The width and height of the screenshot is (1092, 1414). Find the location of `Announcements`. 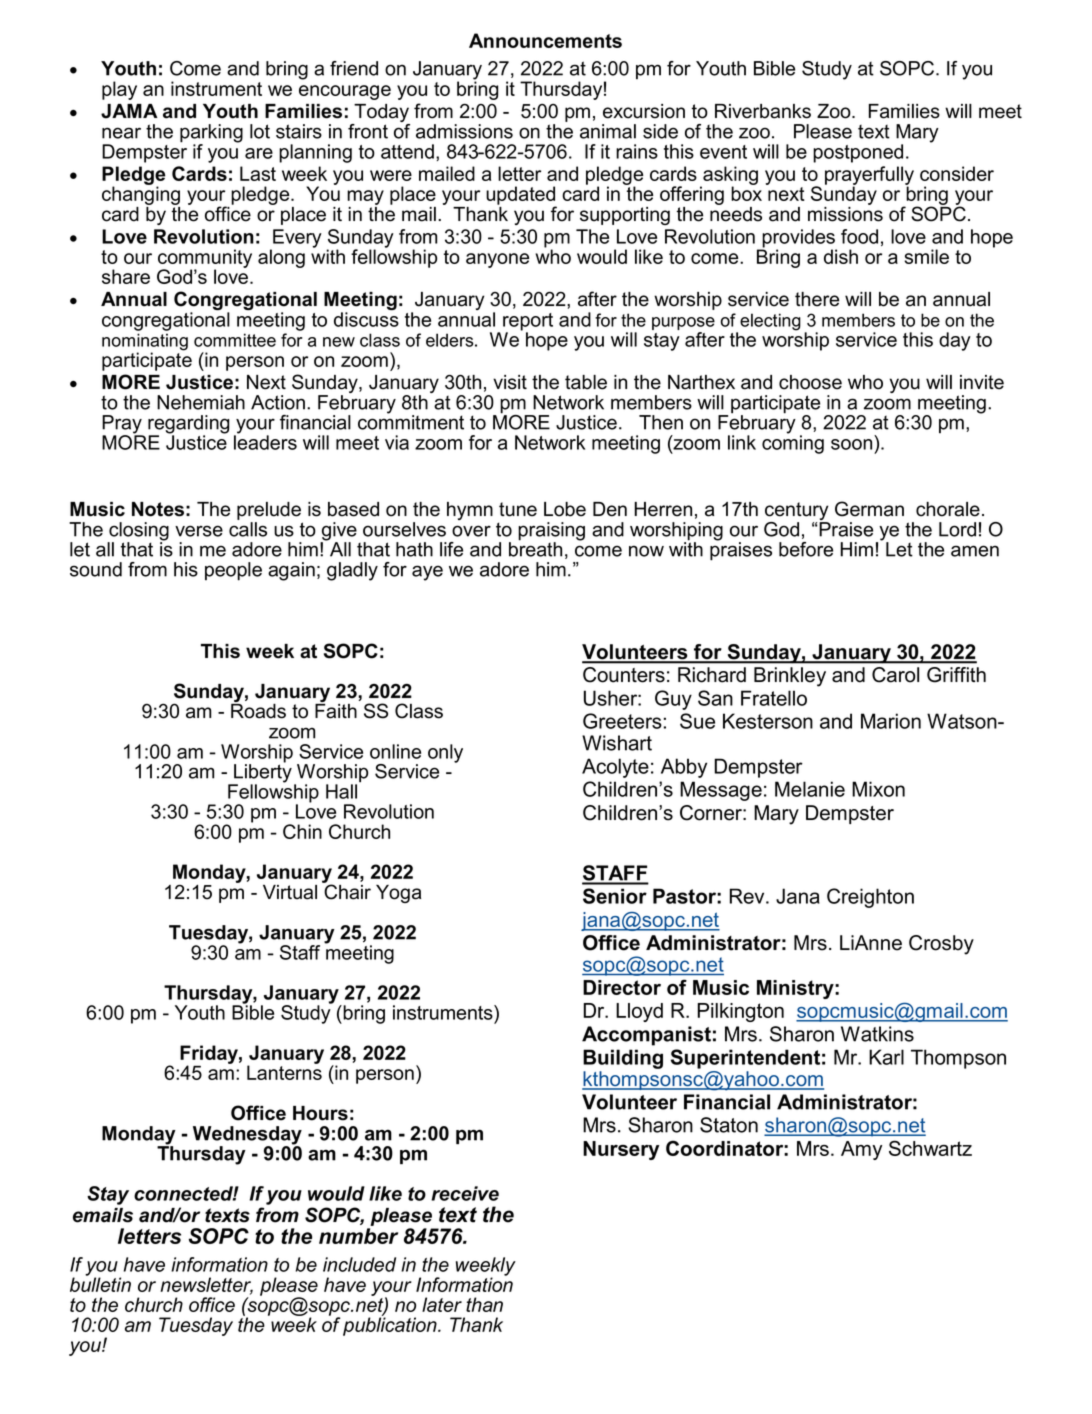

Announcements is located at coordinates (545, 40).
